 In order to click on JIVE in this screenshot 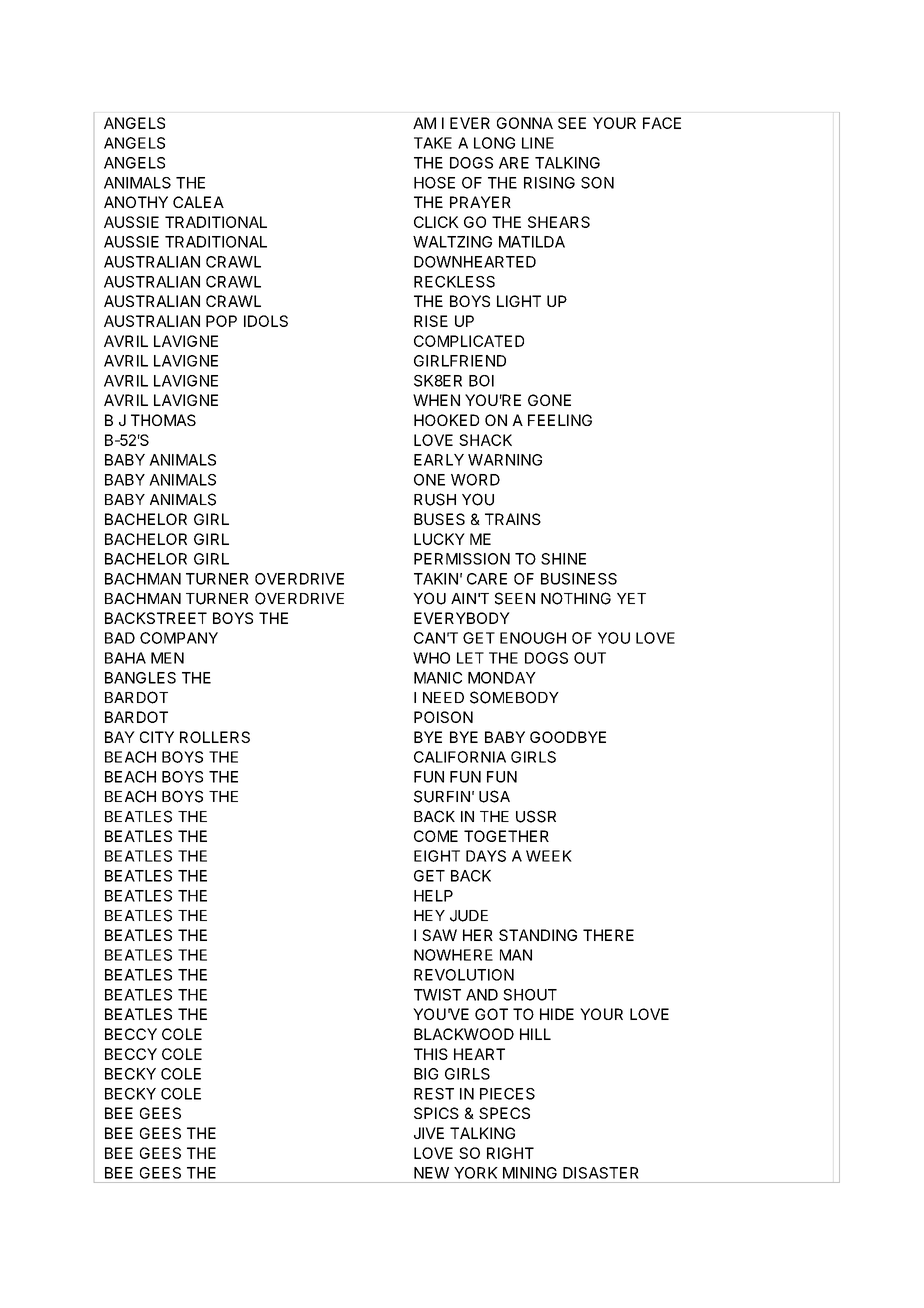, I will do `click(429, 1133)`.
